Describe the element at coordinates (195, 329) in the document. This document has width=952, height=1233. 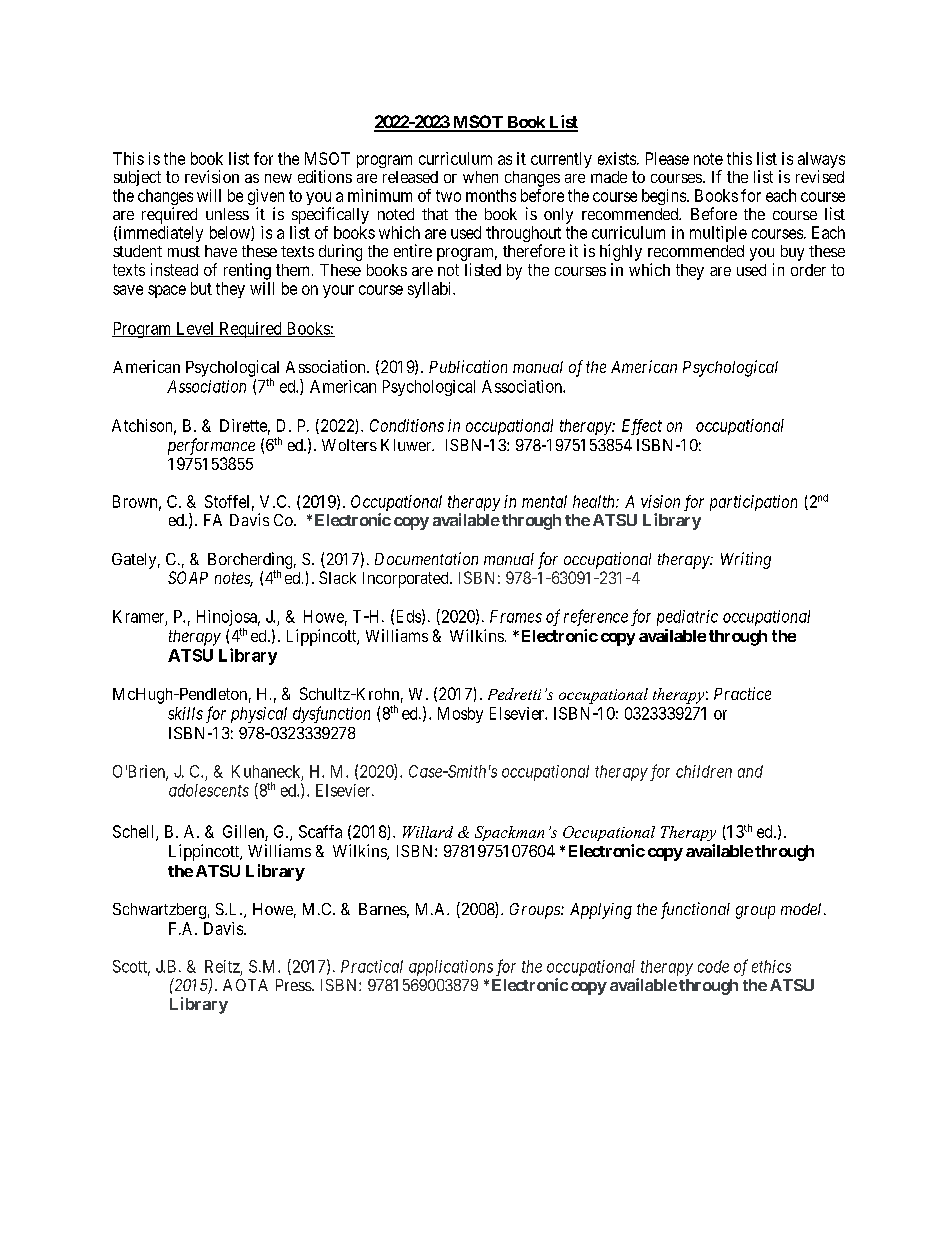
I see `Level` at that location.
